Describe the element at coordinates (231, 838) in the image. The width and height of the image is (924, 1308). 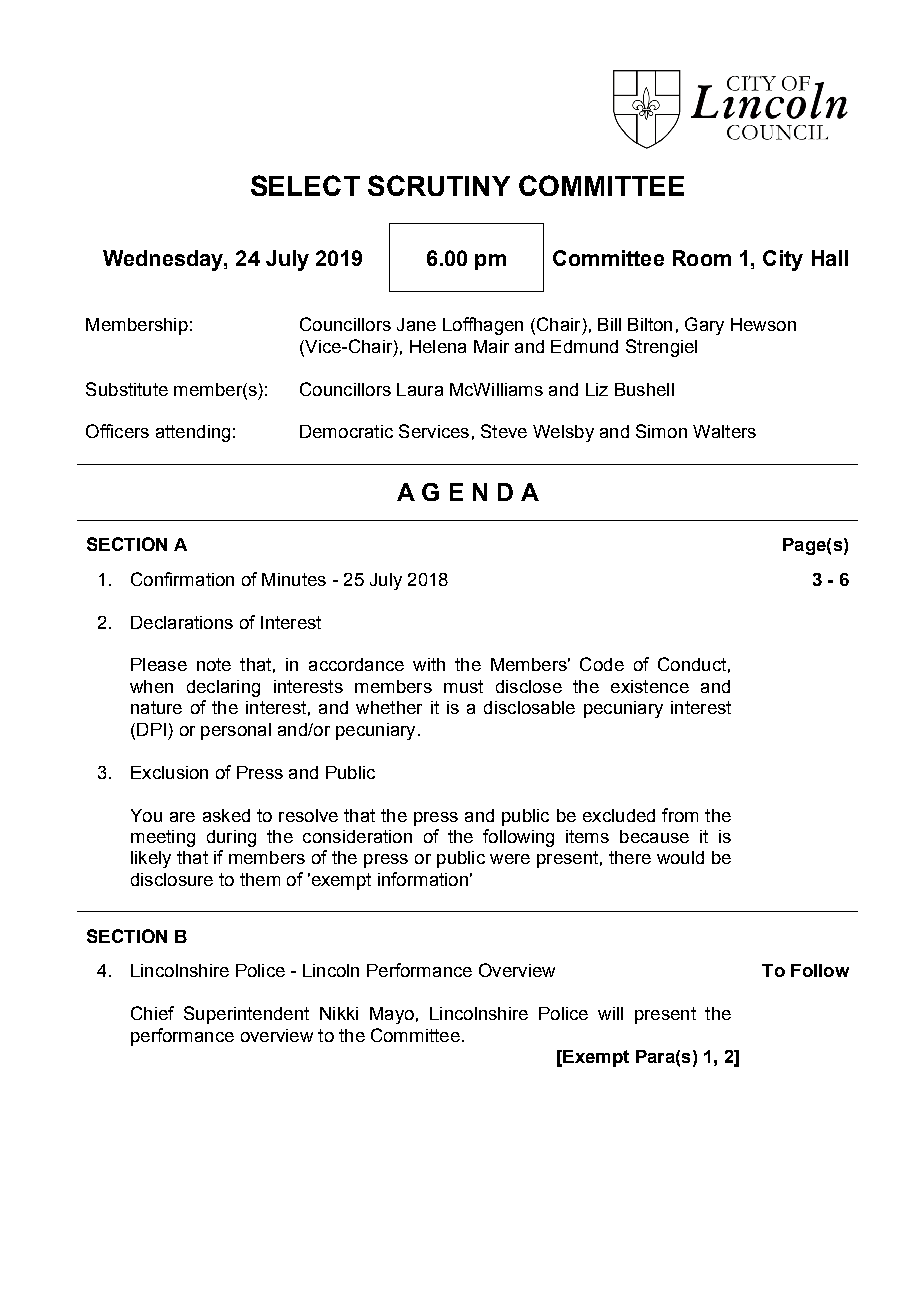
I see `during` at that location.
